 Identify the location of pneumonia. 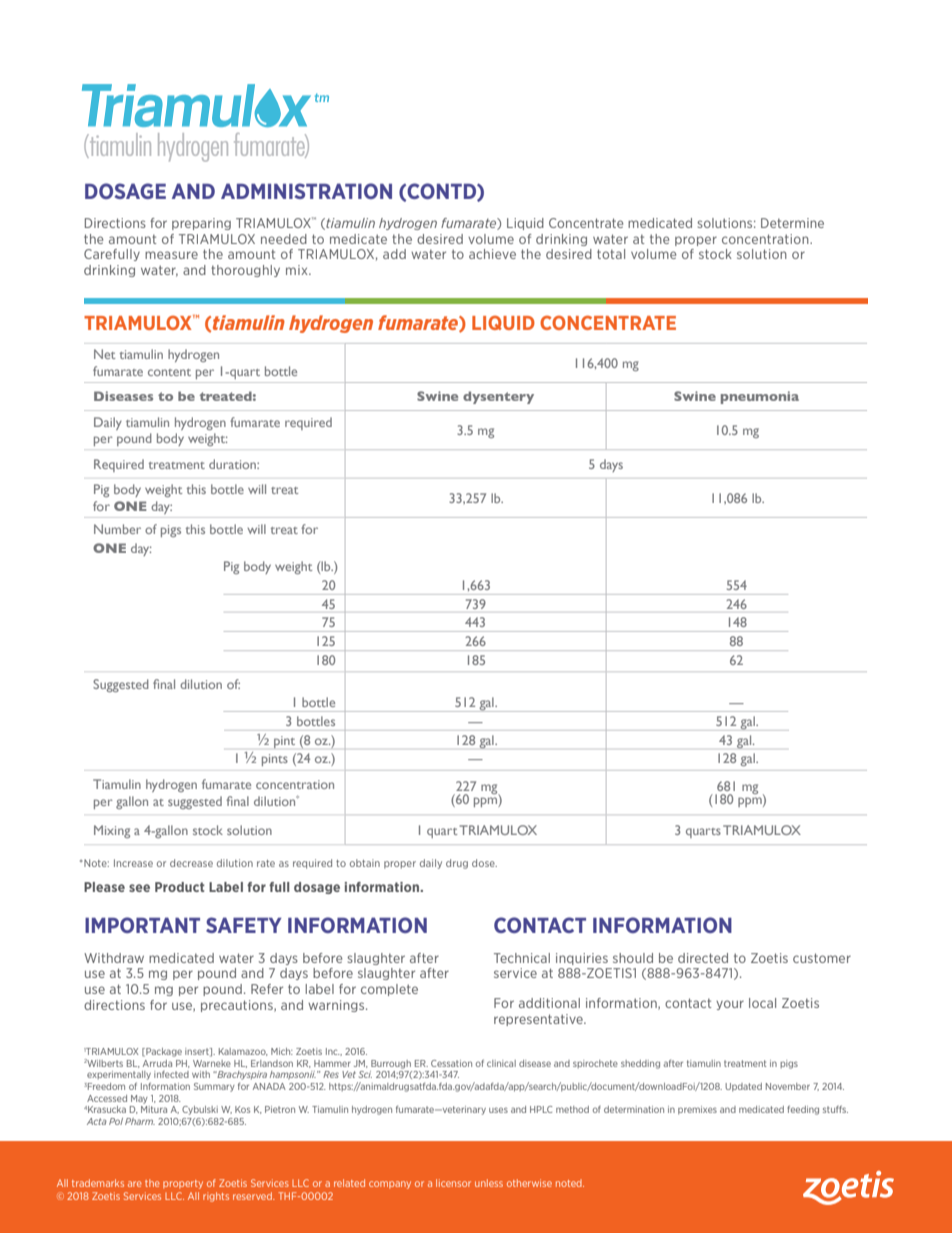
(760, 397).
